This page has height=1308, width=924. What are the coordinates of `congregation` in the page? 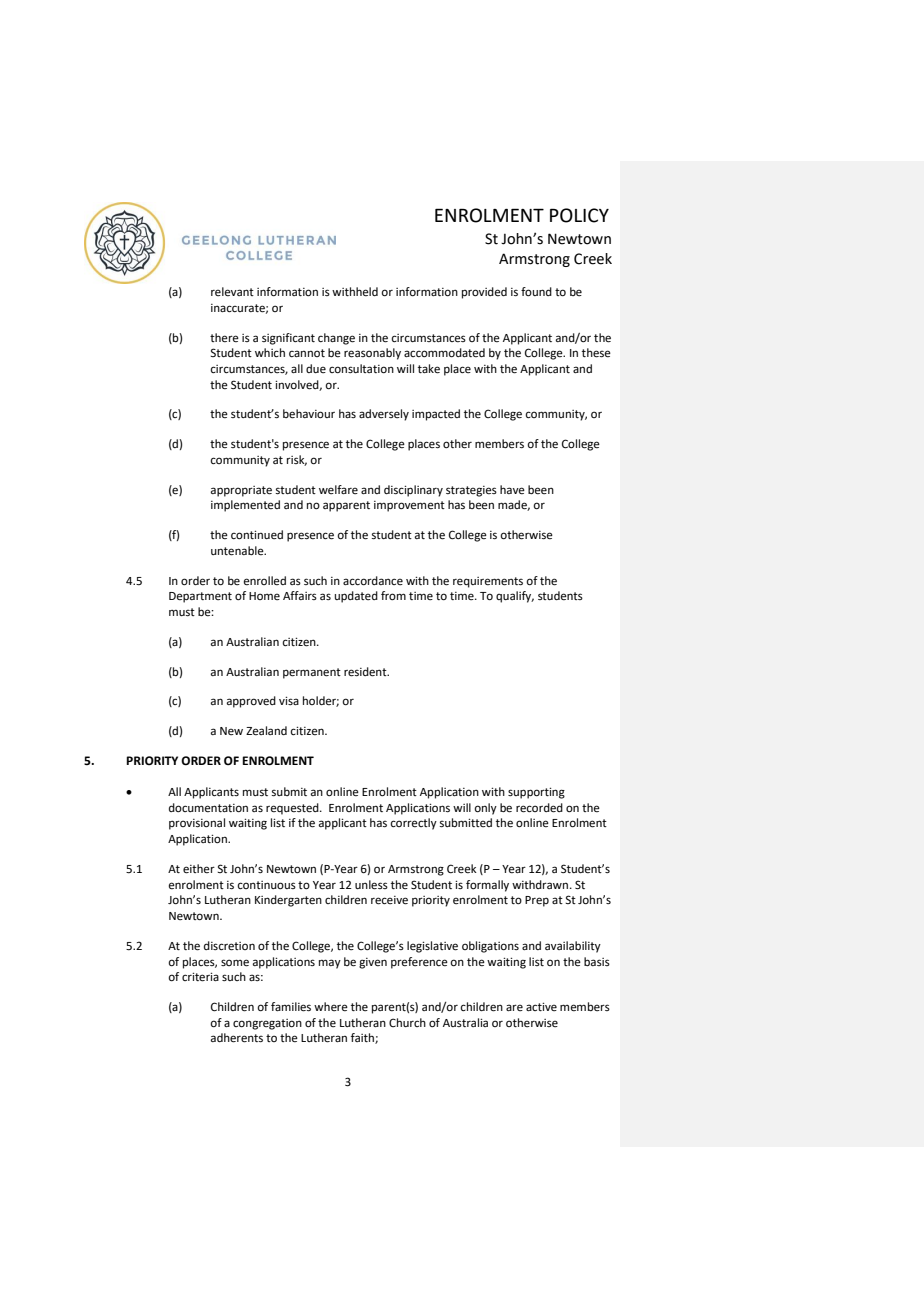 It's located at (267, 1024).
